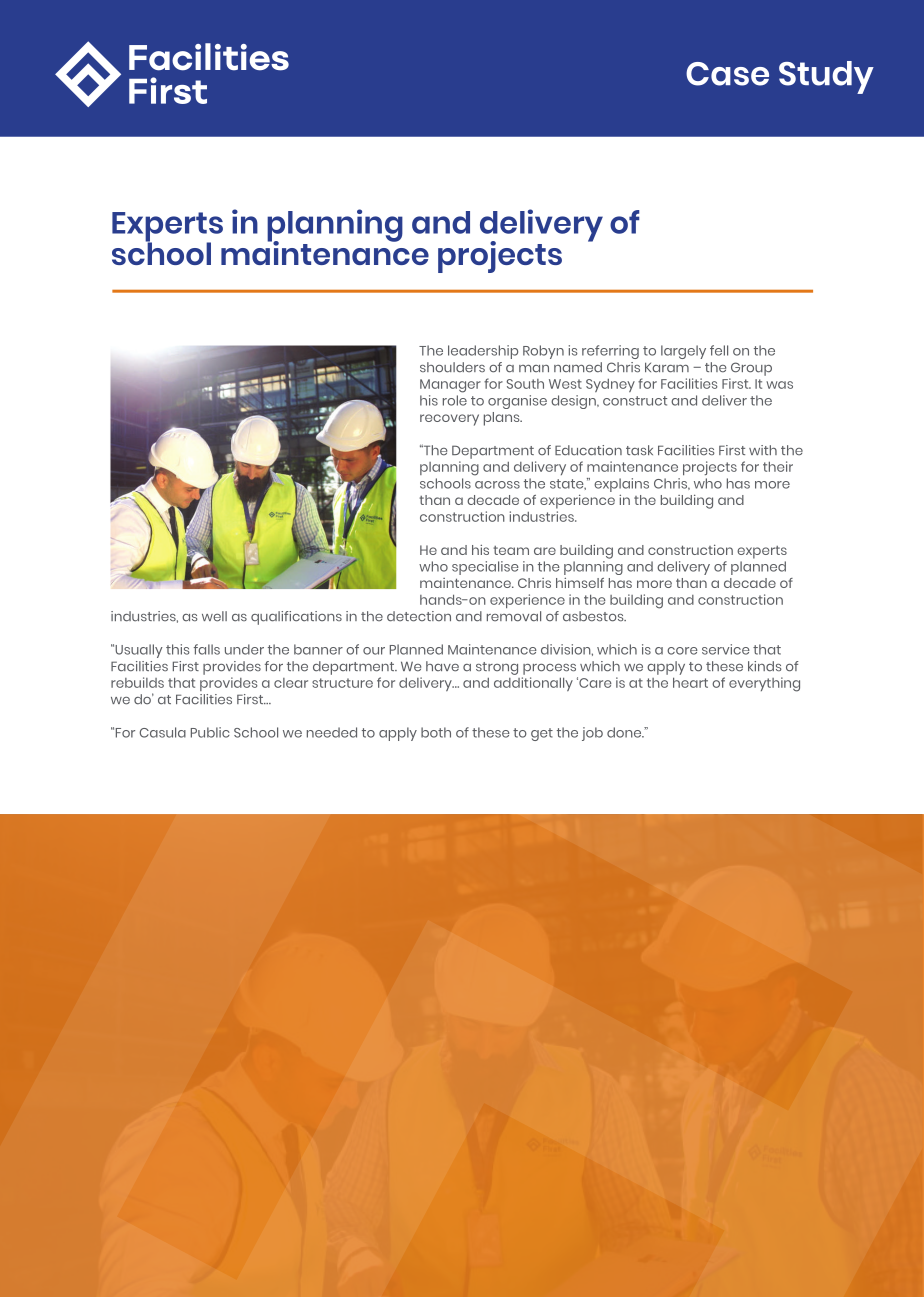  Describe the element at coordinates (727, 74) in the image. I see `Case` at that location.
